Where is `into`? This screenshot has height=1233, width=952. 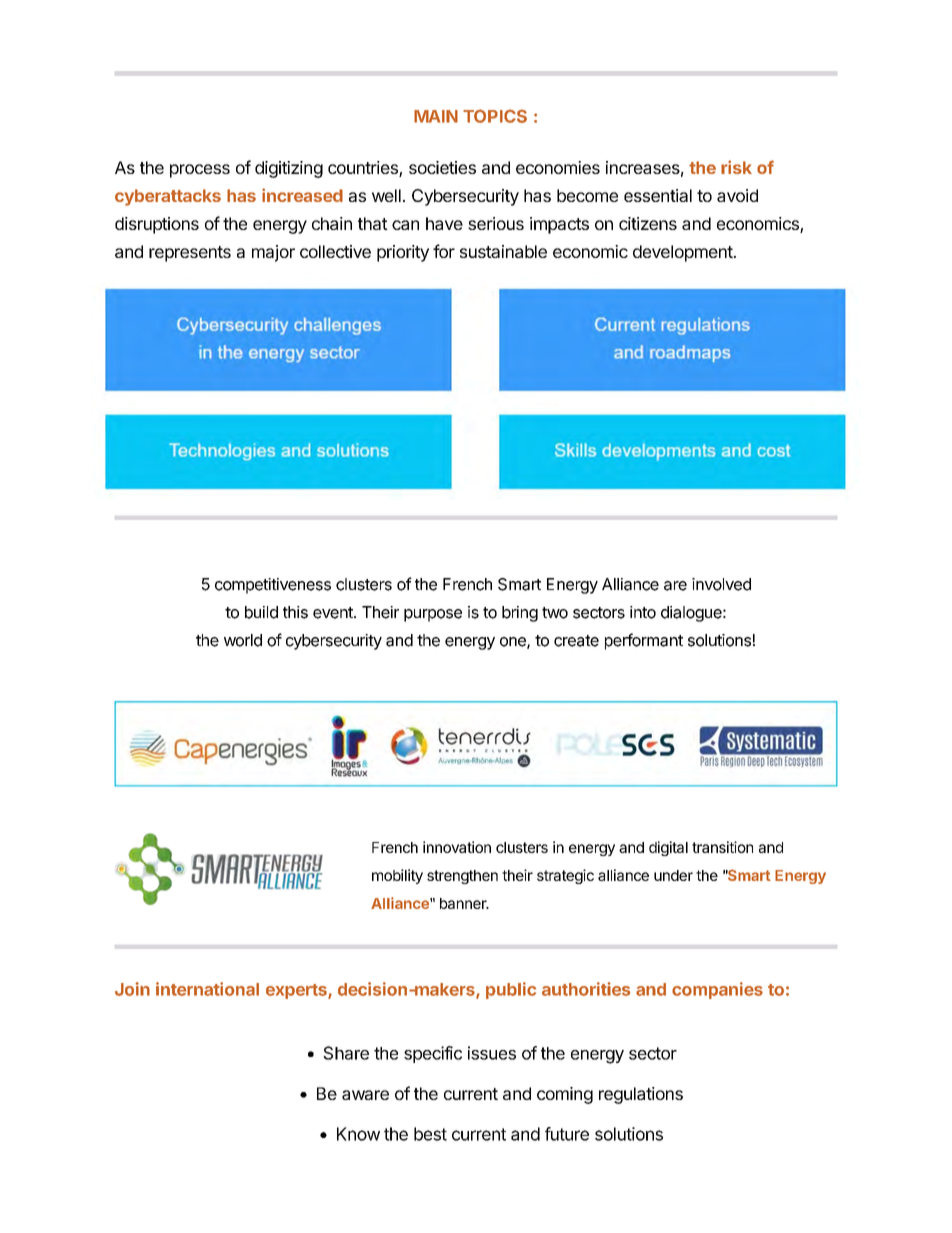
into is located at coordinates (643, 612).
